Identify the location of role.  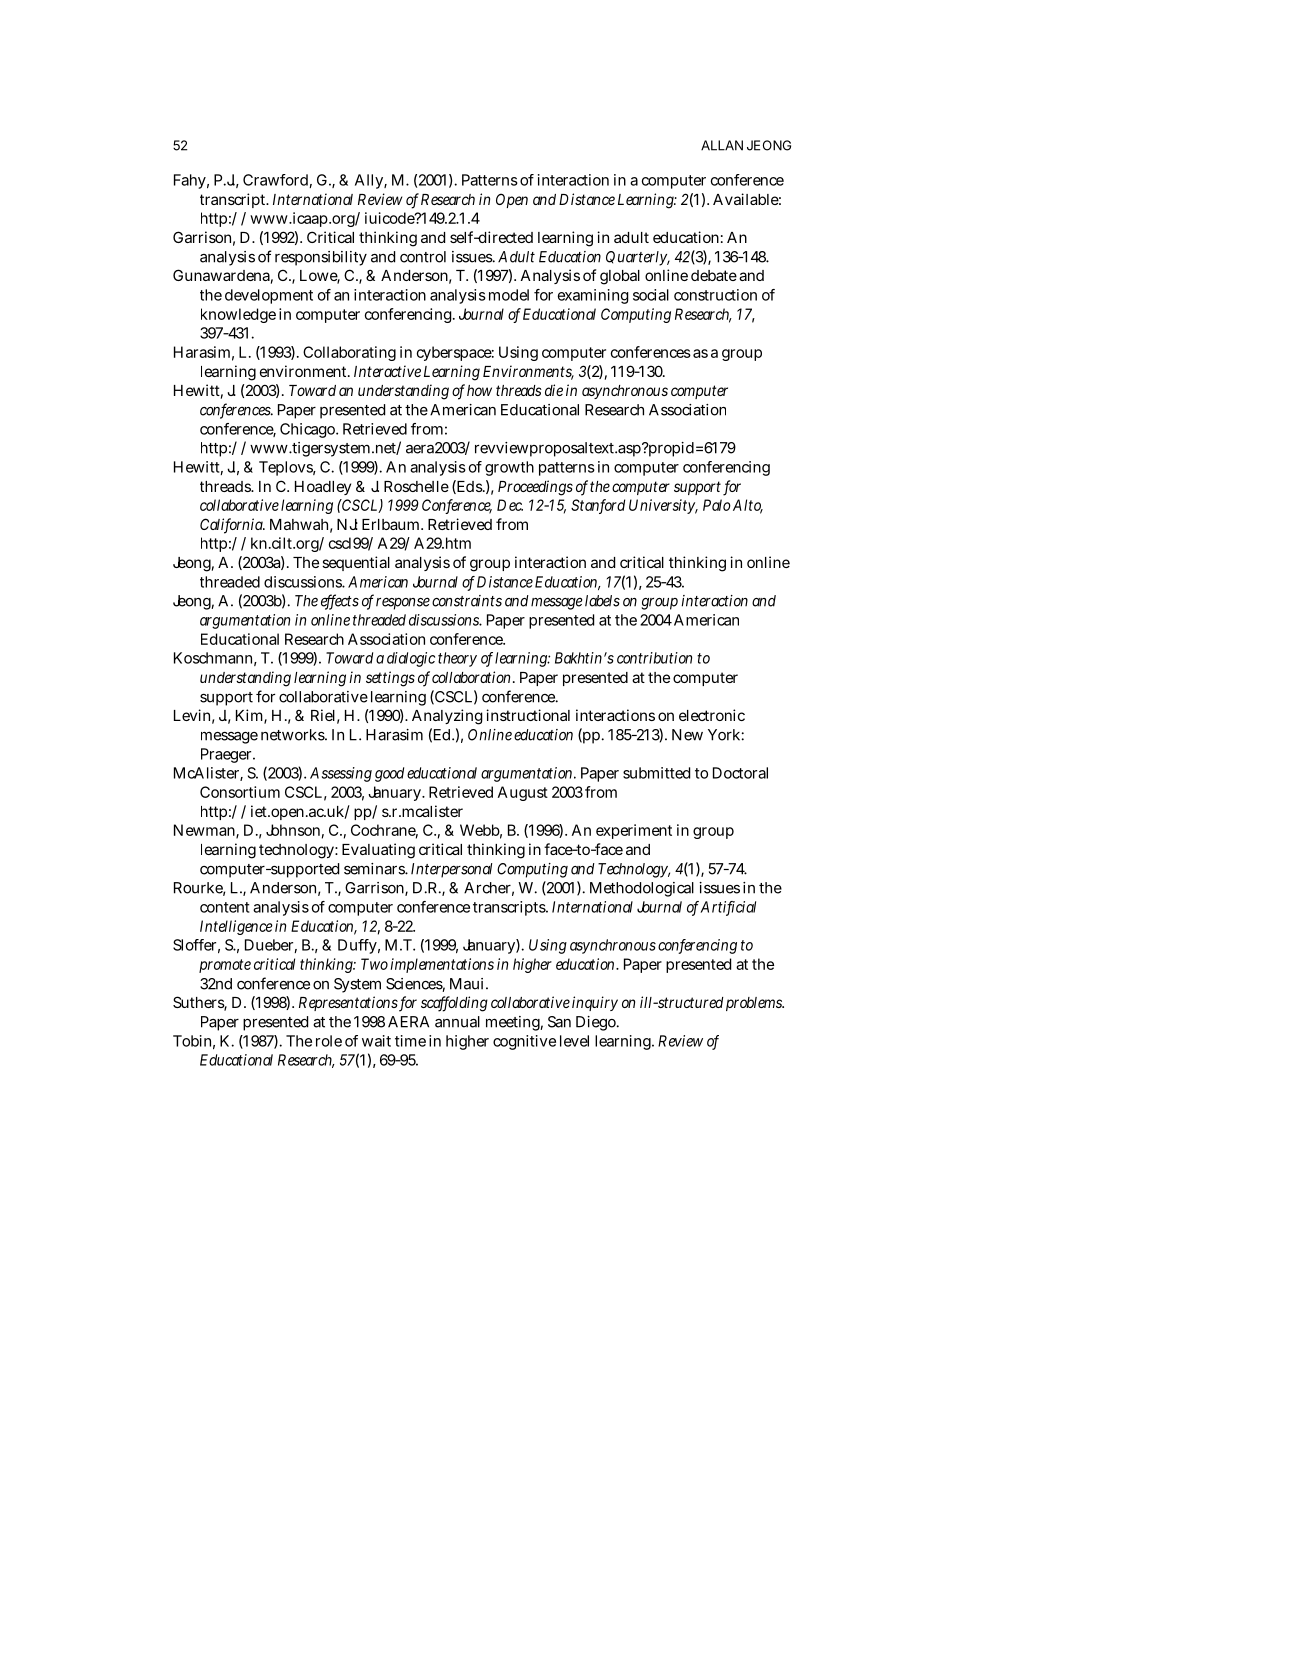
(329, 1041).
